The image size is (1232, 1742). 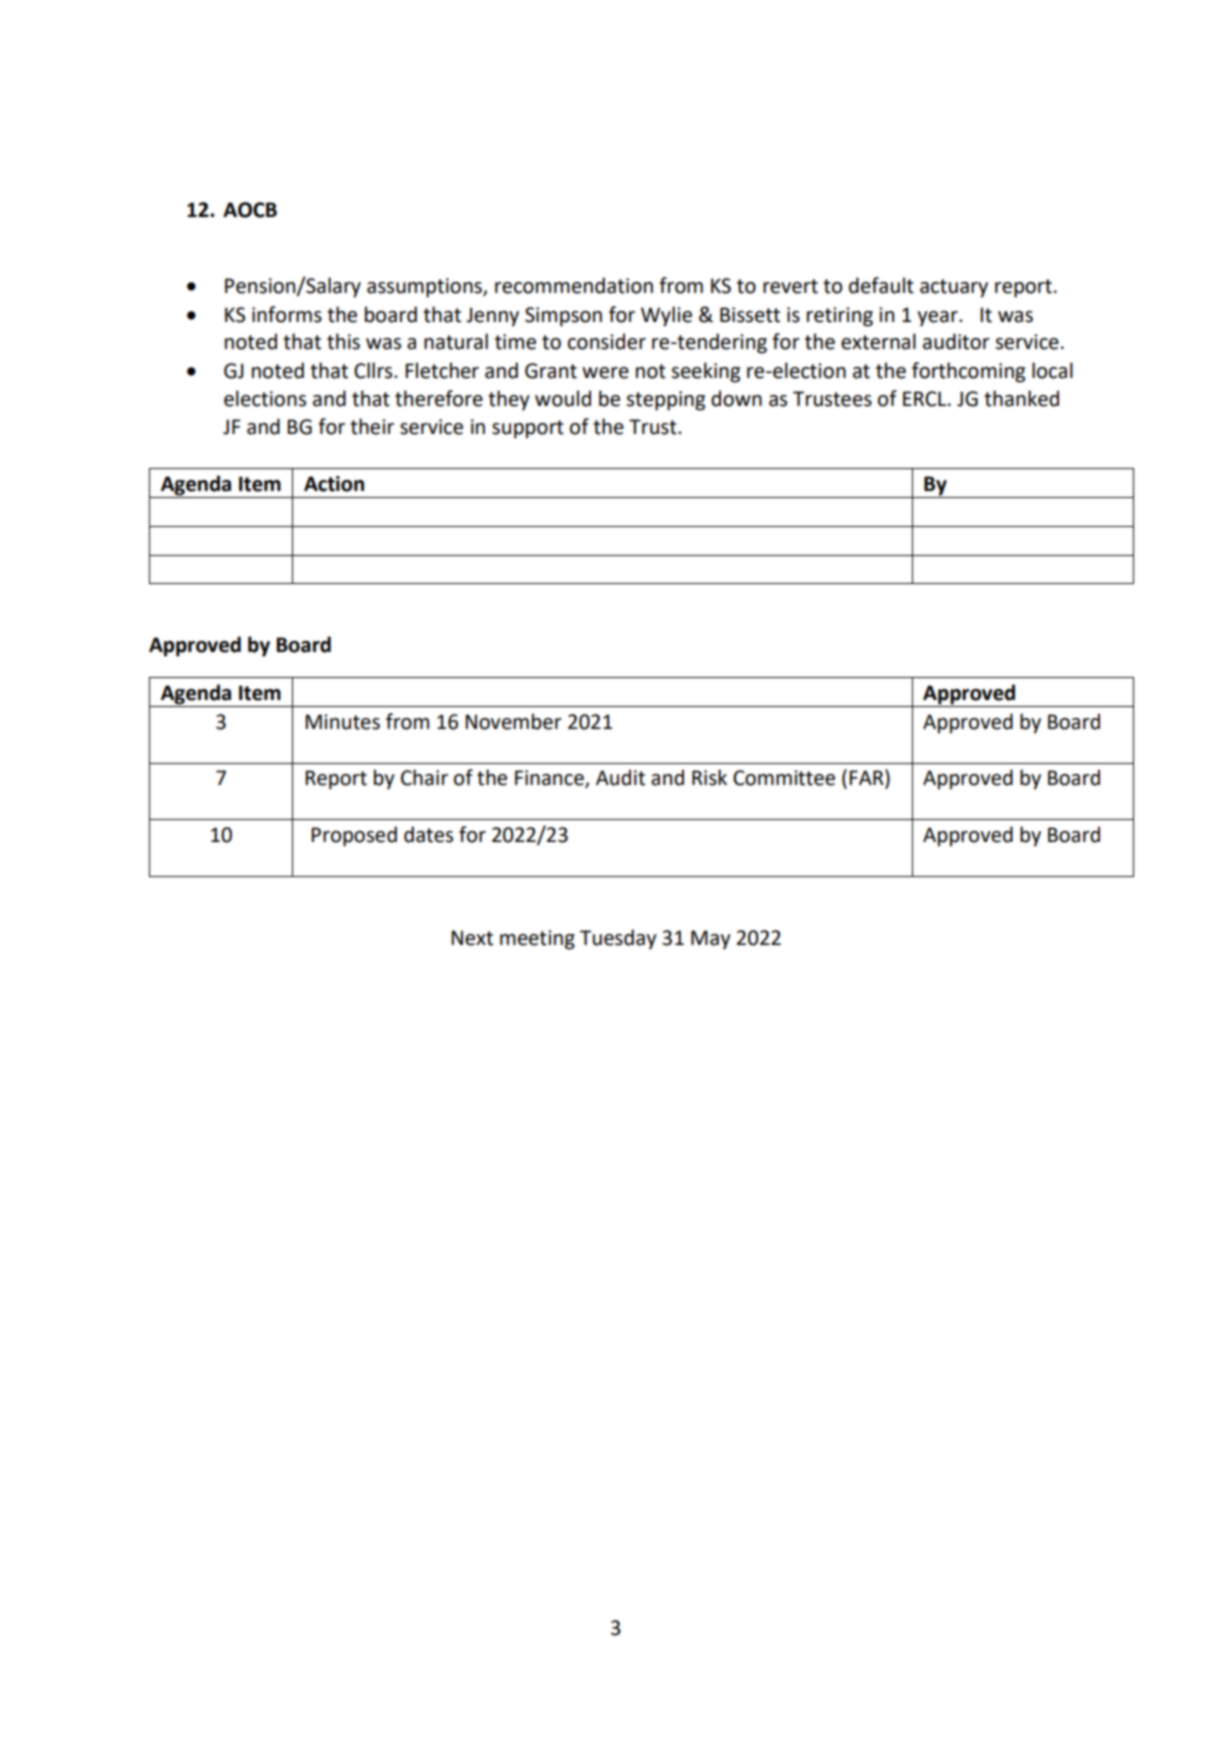 What do you see at coordinates (968, 372) in the image?
I see `forthcoming` at bounding box center [968, 372].
